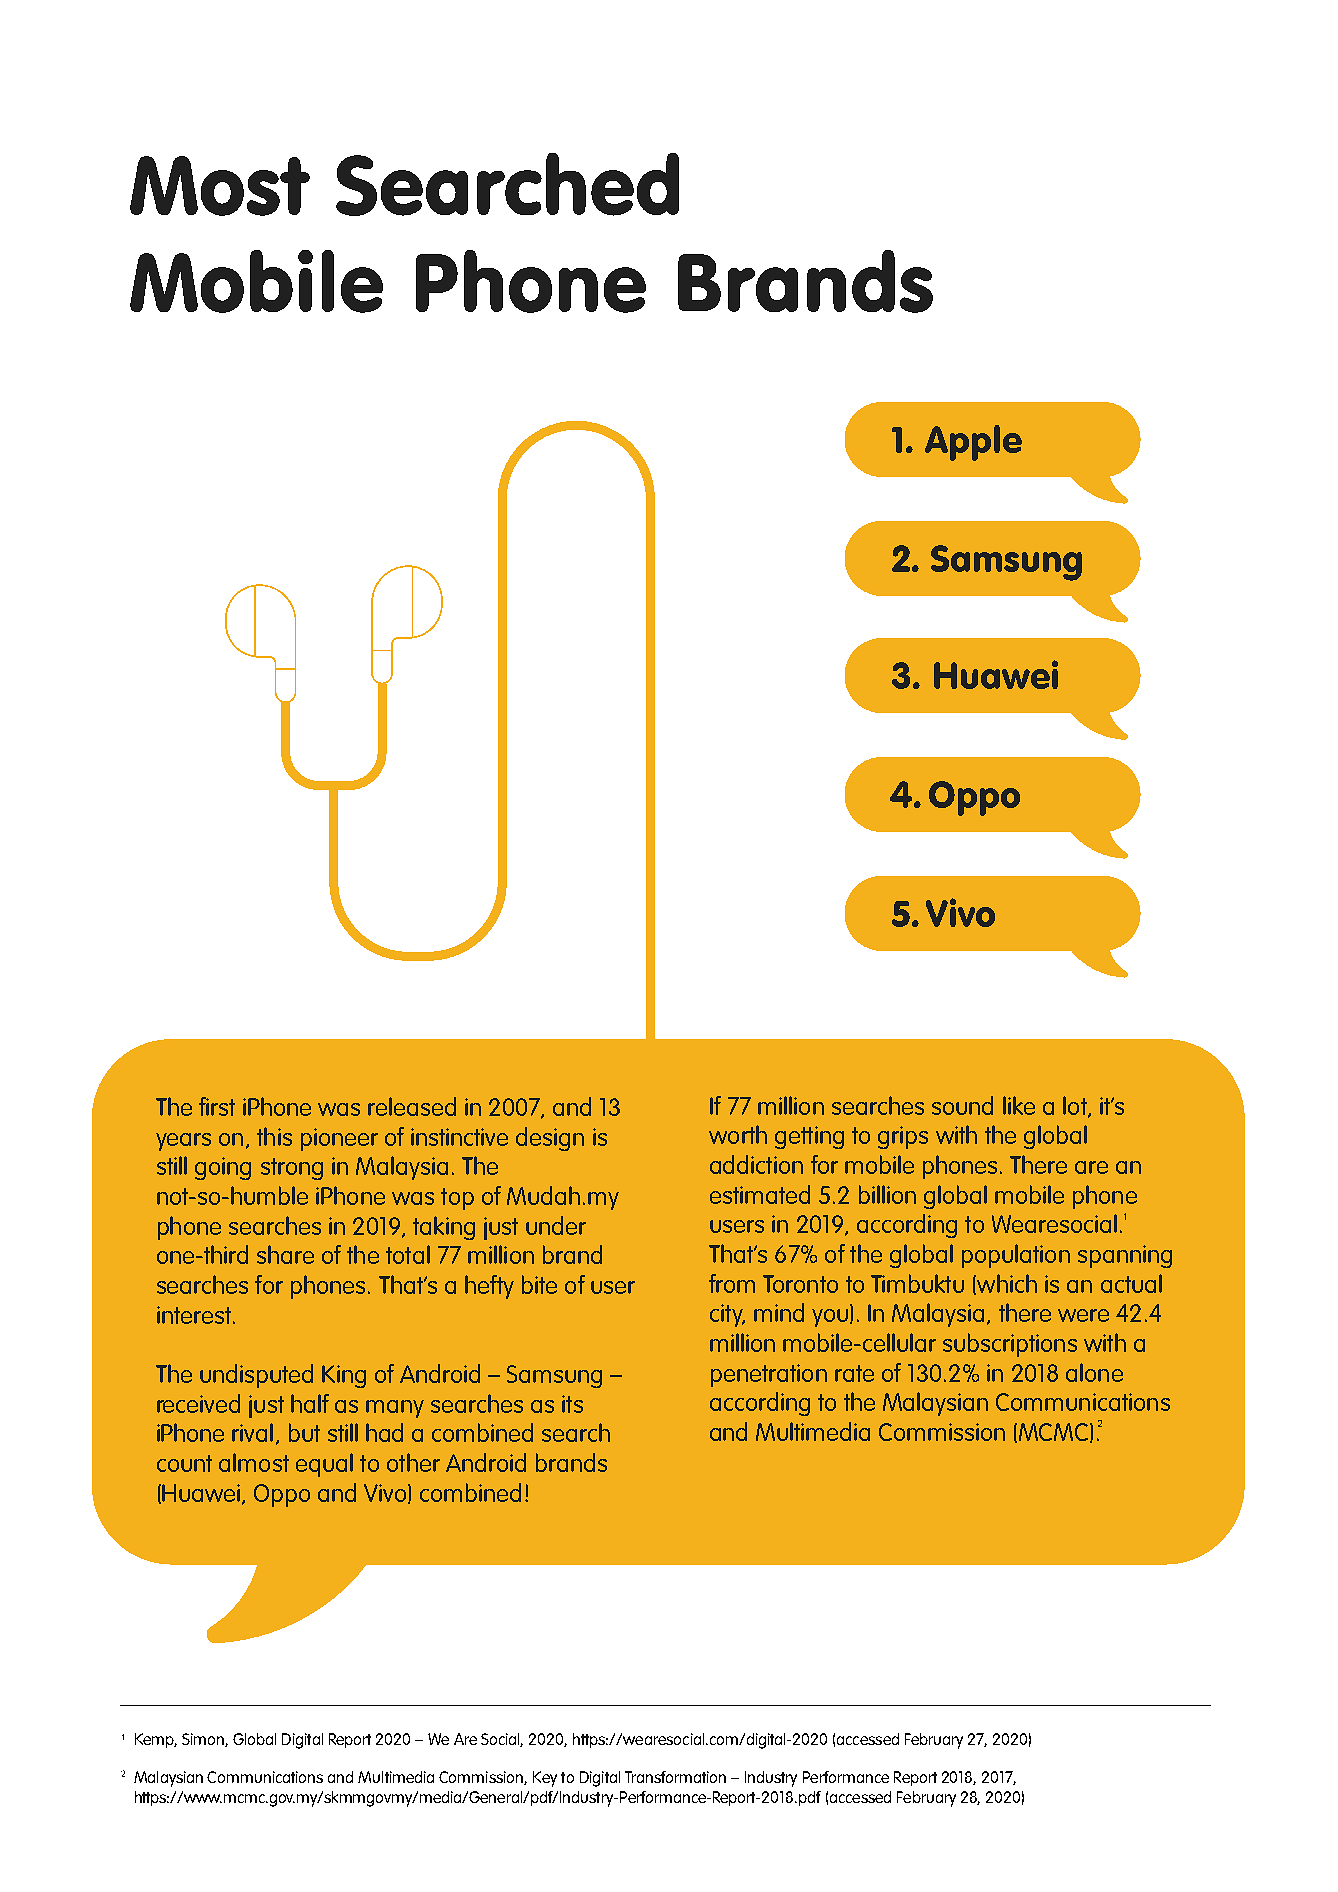 This screenshot has width=1338, height=1892. Describe the element at coordinates (675, 1777) in the screenshot. I see `Transformation` at that location.
